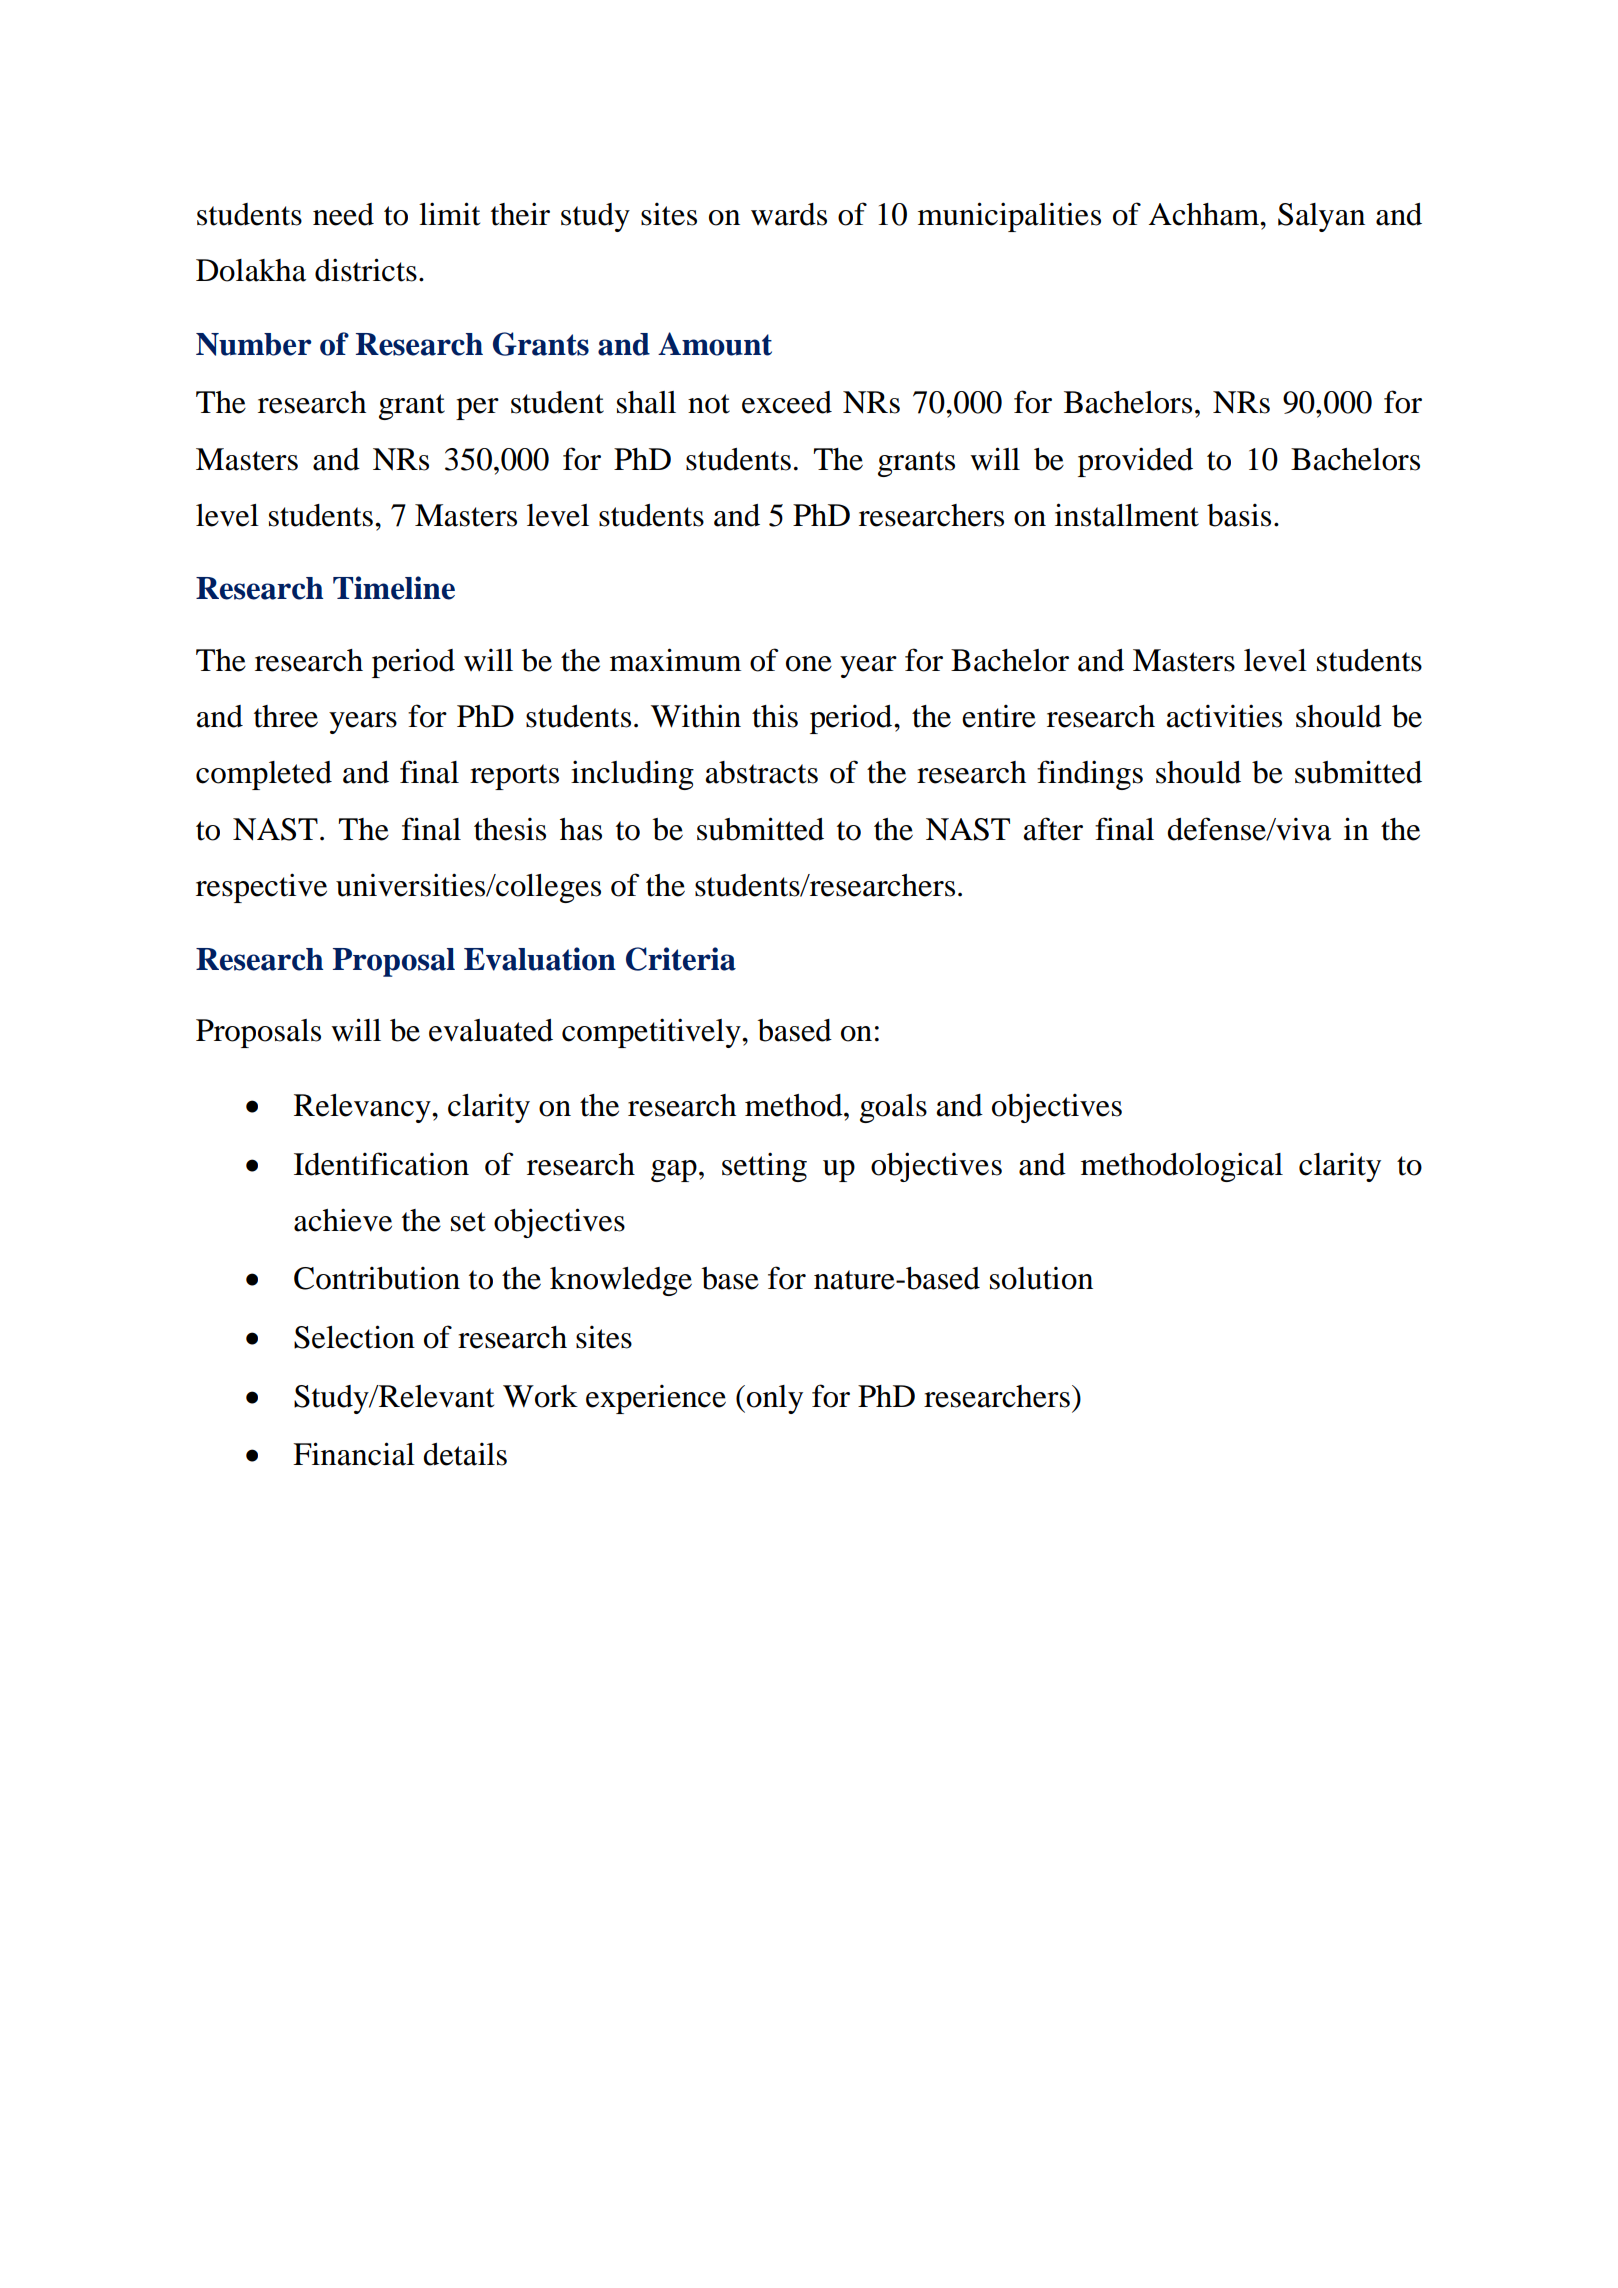 The image size is (1618, 2288). What do you see at coordinates (1053, 829) in the screenshot?
I see `after` at bounding box center [1053, 829].
